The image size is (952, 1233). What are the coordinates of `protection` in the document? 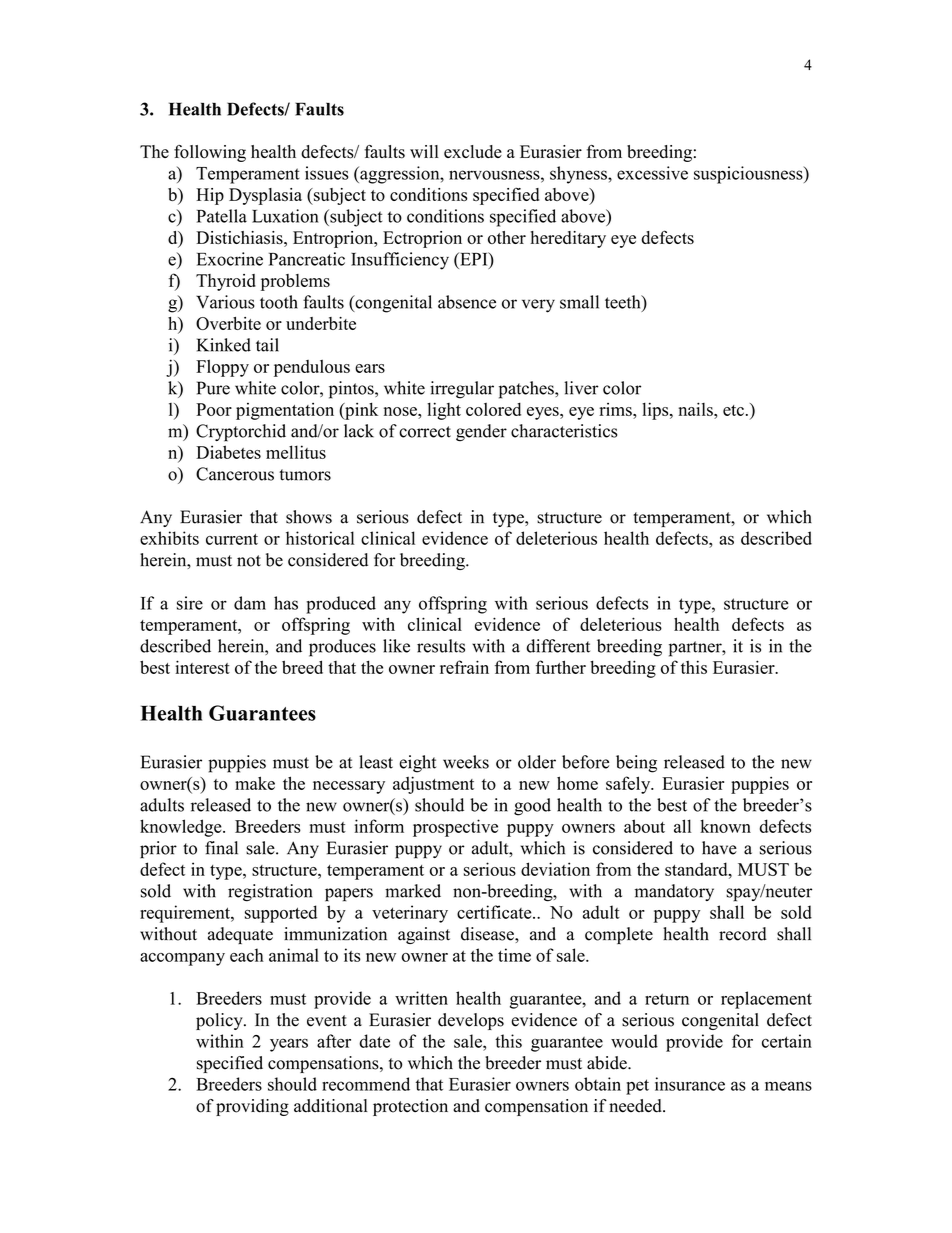 It's located at (410, 1107).
